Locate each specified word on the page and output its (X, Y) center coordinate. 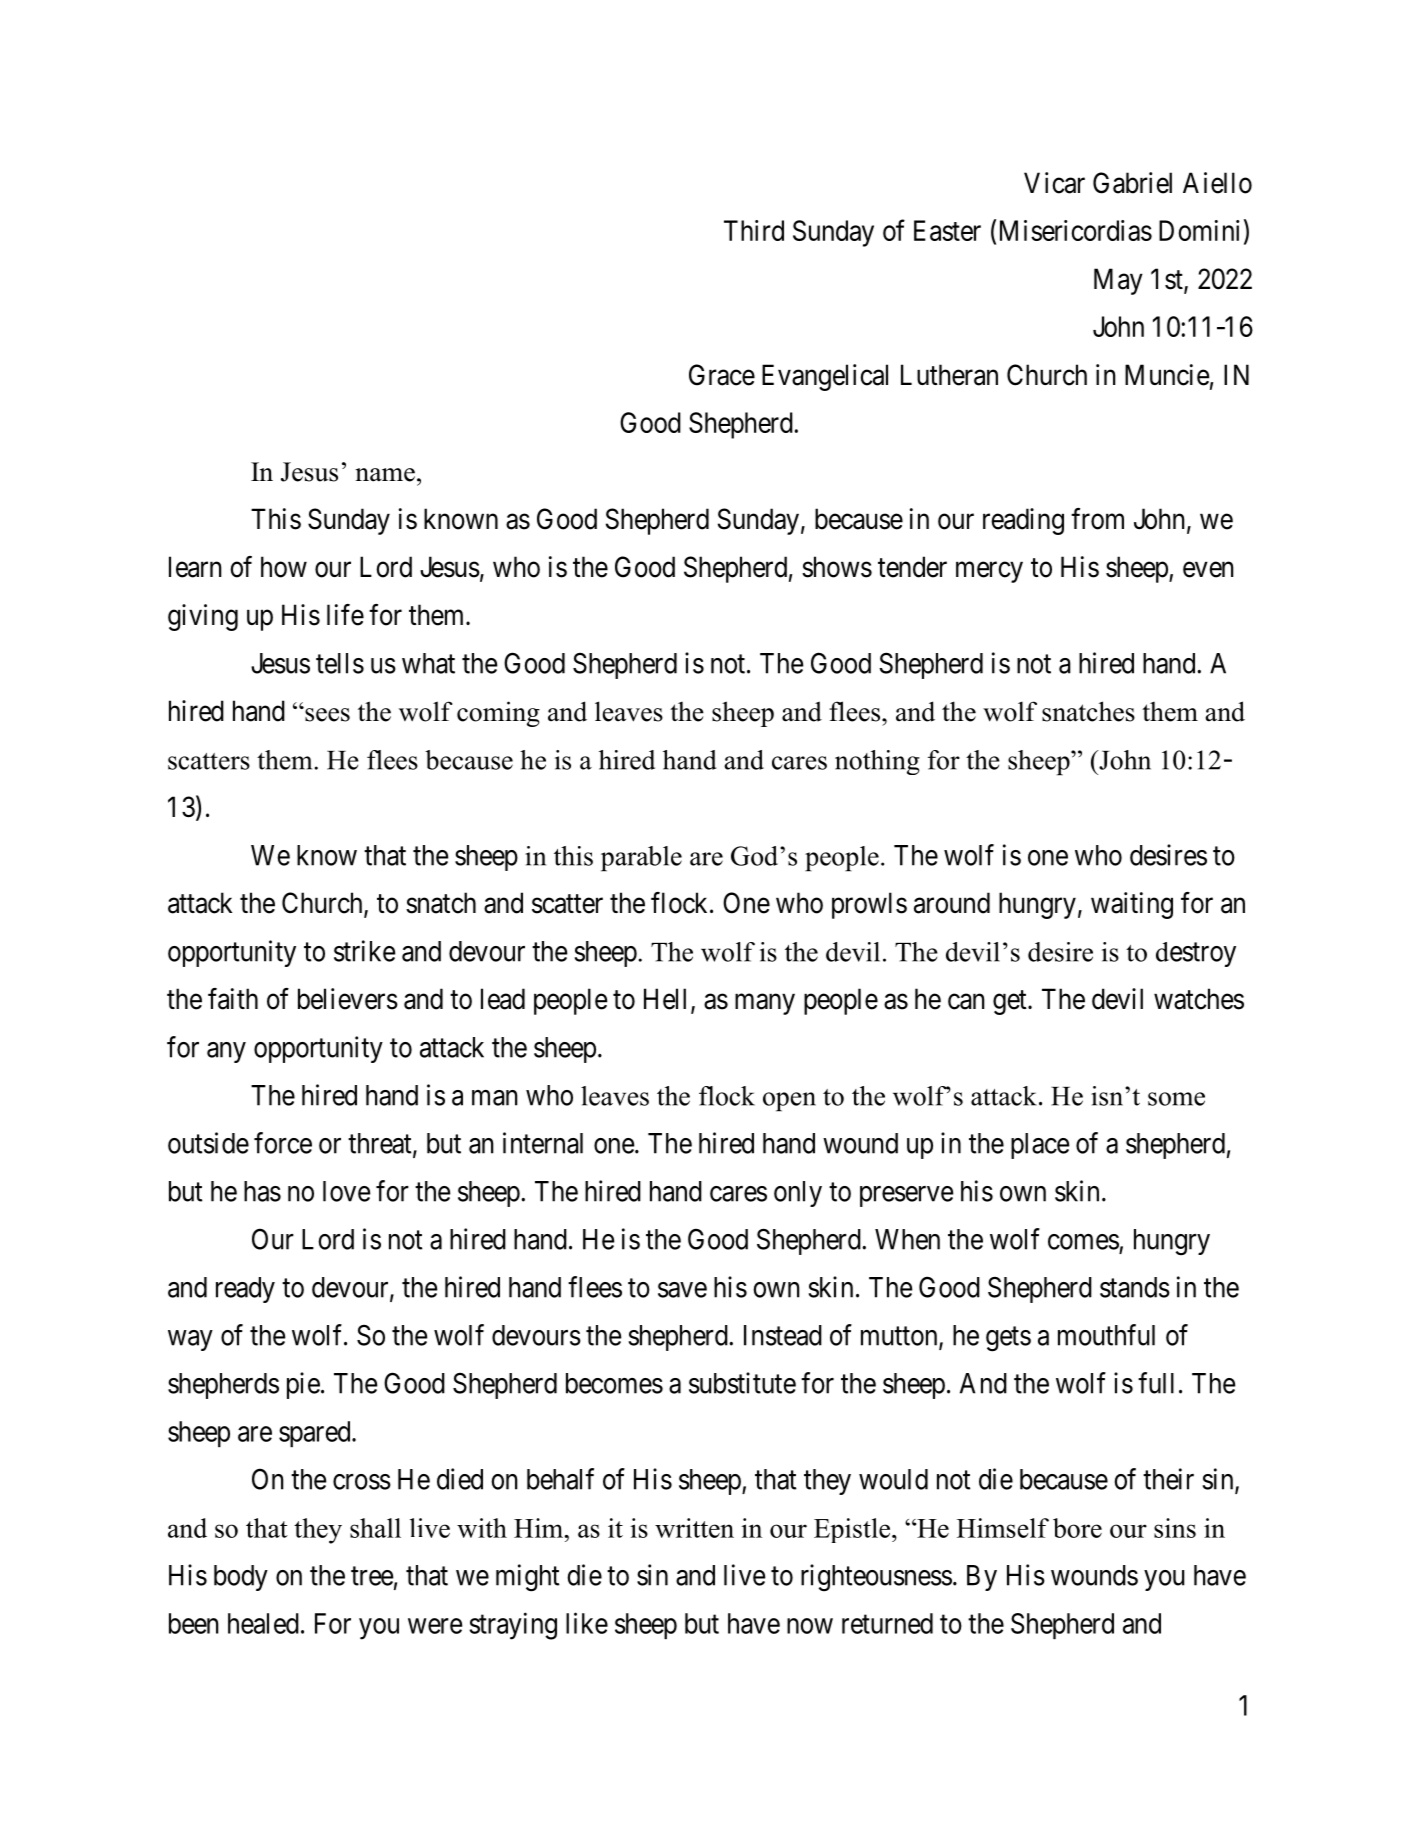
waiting (1132, 905)
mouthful (1106, 1335)
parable (641, 859)
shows (837, 567)
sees (326, 714)
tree (372, 1576)
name (385, 475)
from (1097, 519)
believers (348, 999)
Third (754, 230)
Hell (665, 999)
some (1176, 1099)
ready (245, 1290)
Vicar (1054, 183)
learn (195, 567)
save (682, 1290)
